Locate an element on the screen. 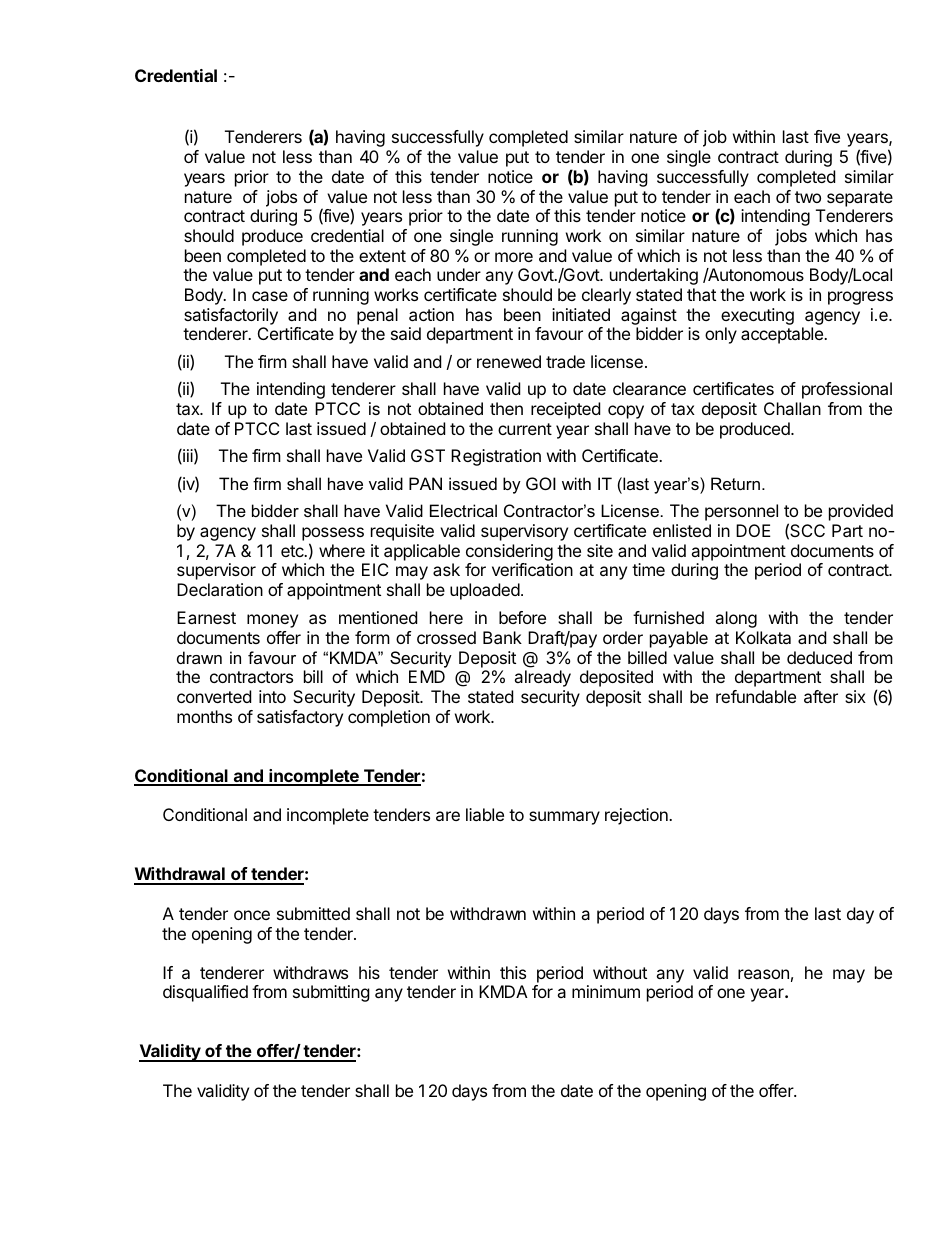  satisfactorily is located at coordinates (231, 316).
